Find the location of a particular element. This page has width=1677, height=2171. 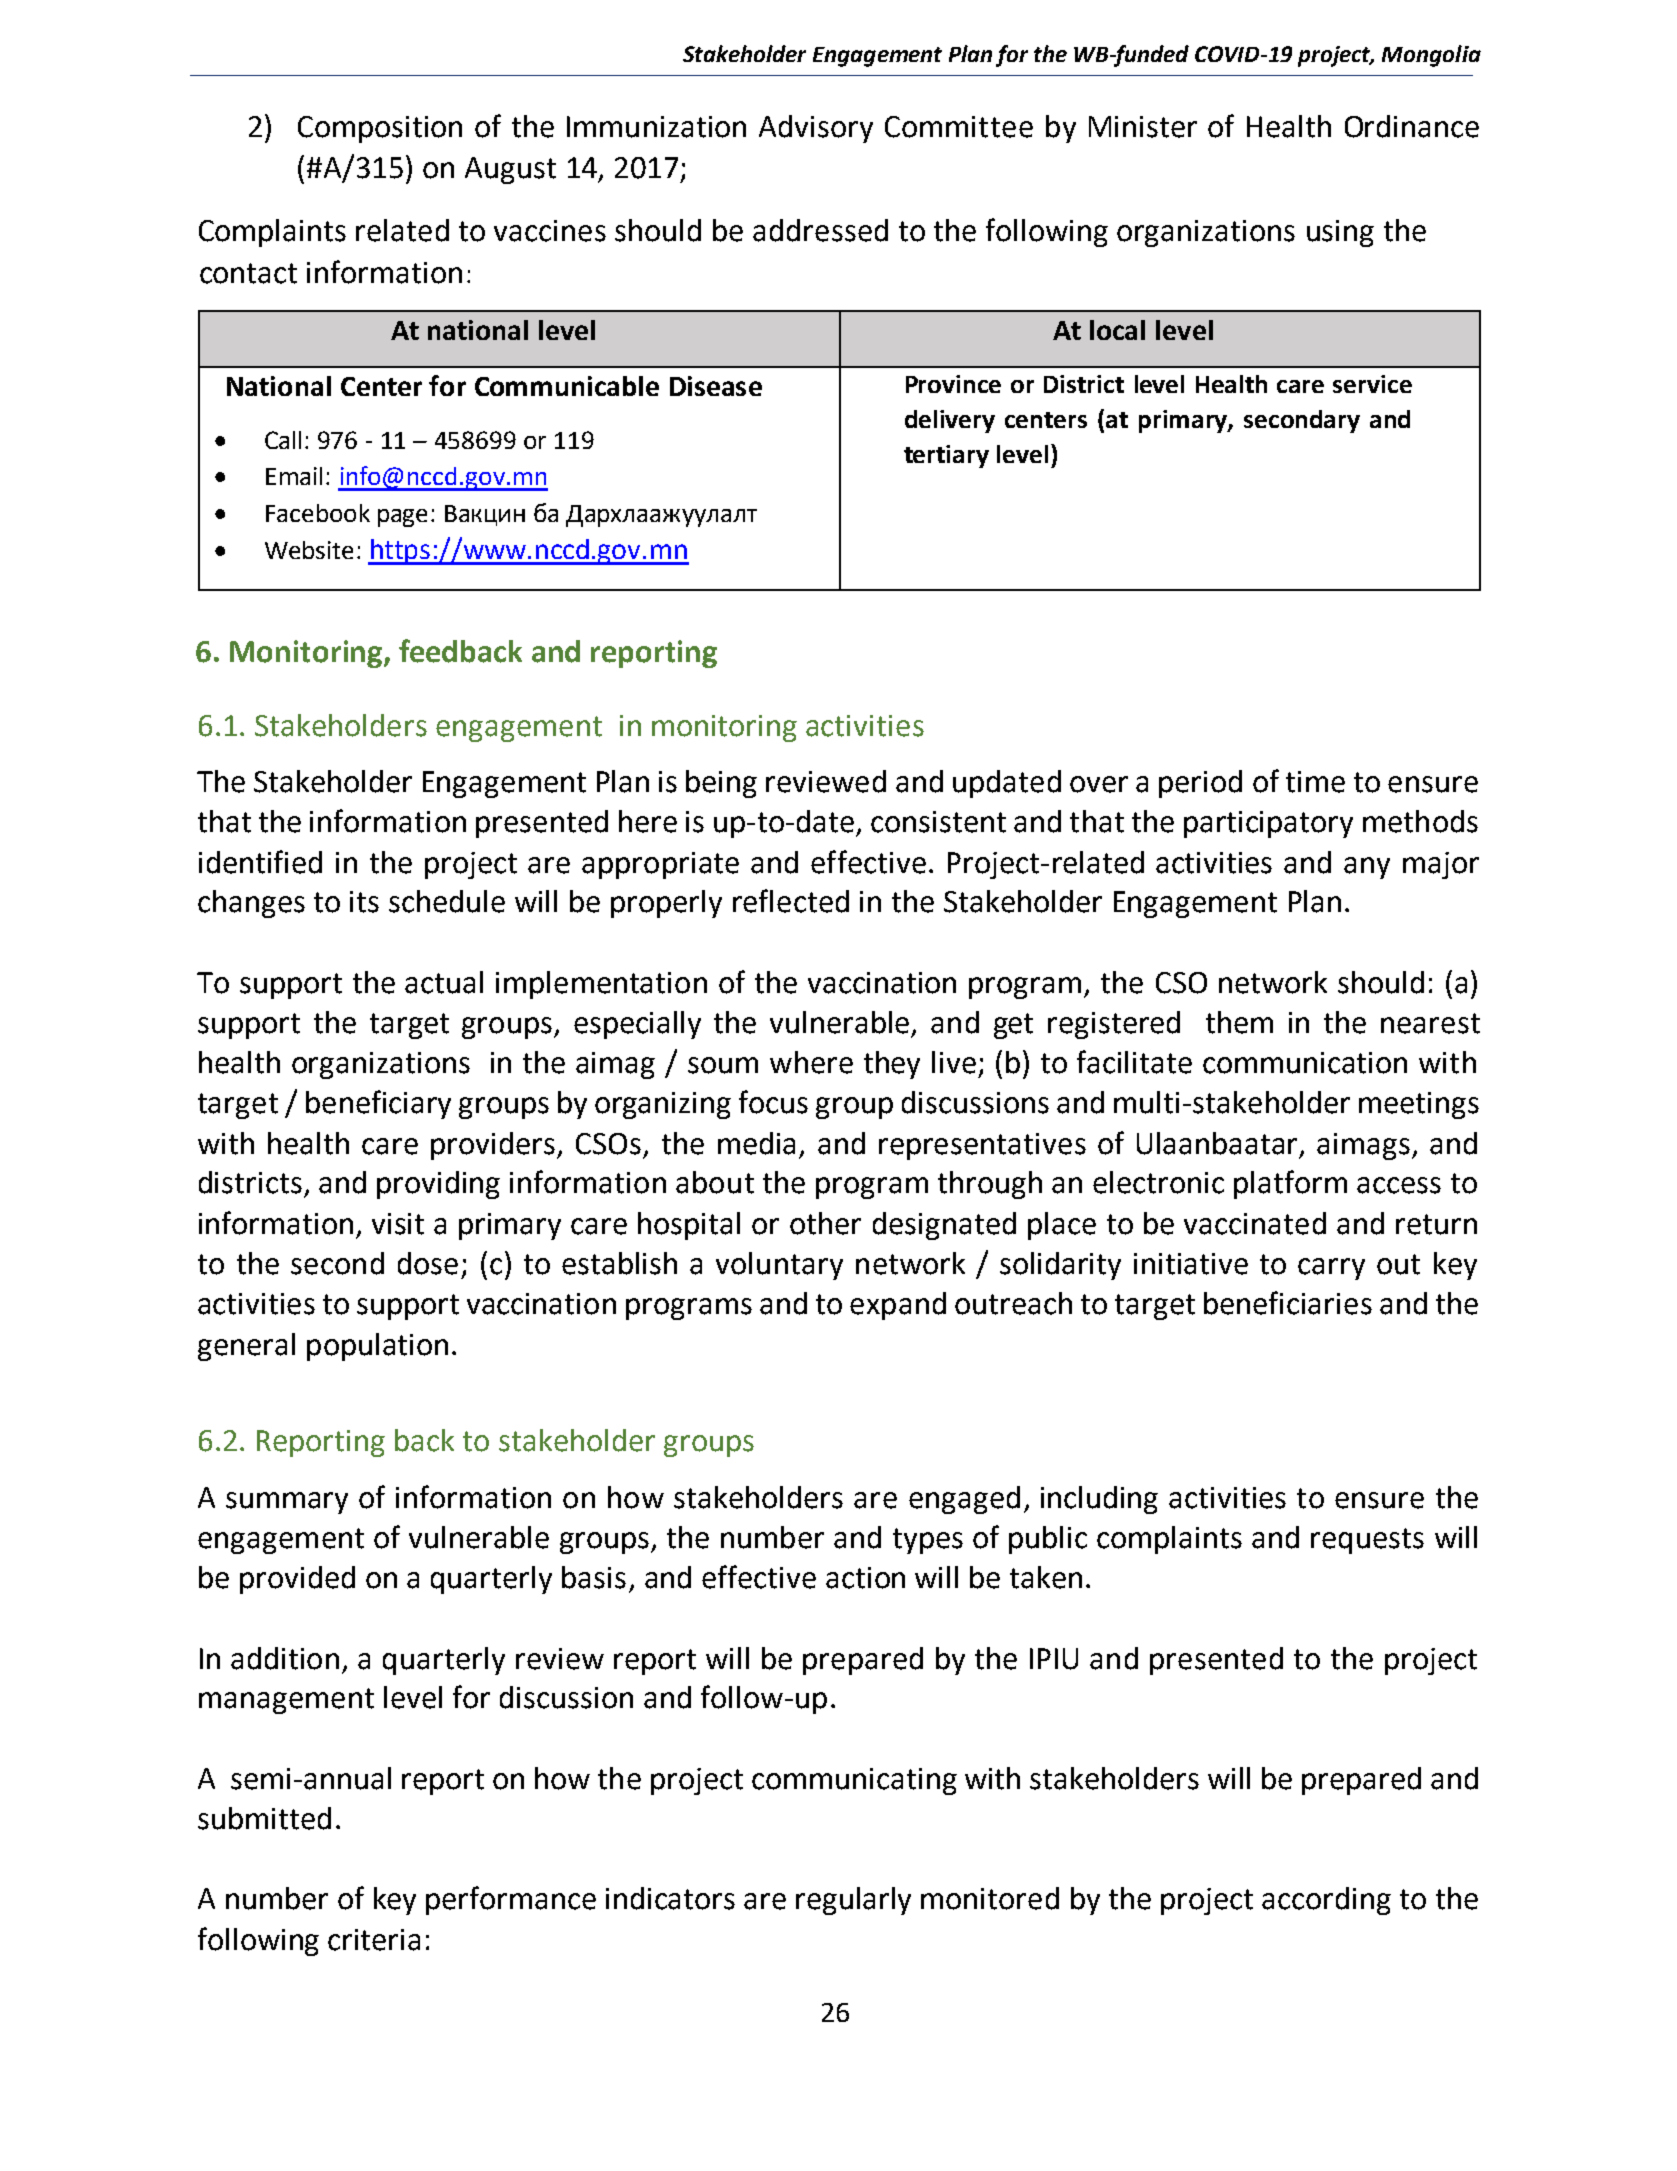

Composition is located at coordinates (380, 129).
